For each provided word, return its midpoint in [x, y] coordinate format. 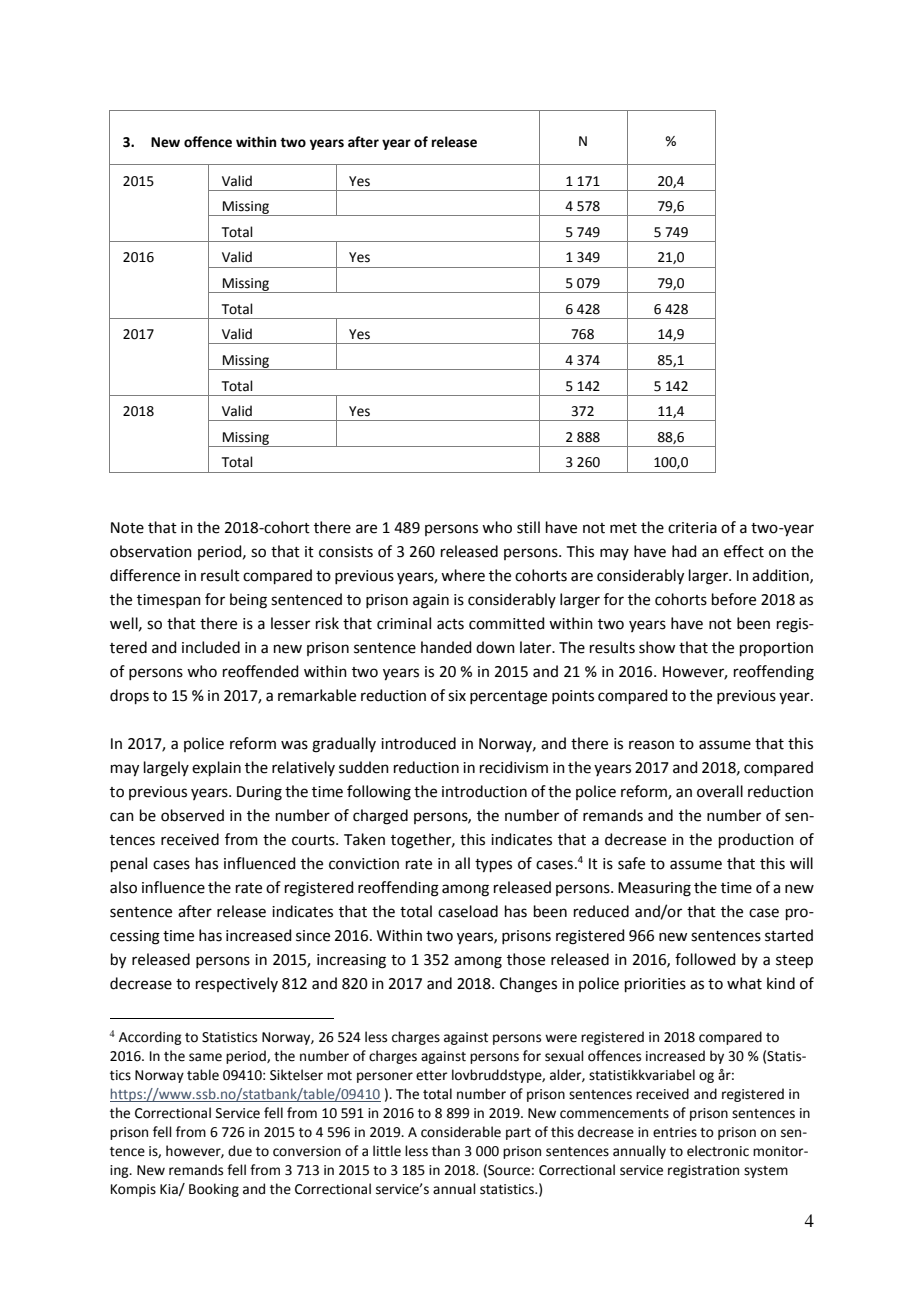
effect [744, 551]
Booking [214, 1190]
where [463, 575]
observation [151, 551]
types [493, 866]
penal [129, 864]
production [756, 840]
